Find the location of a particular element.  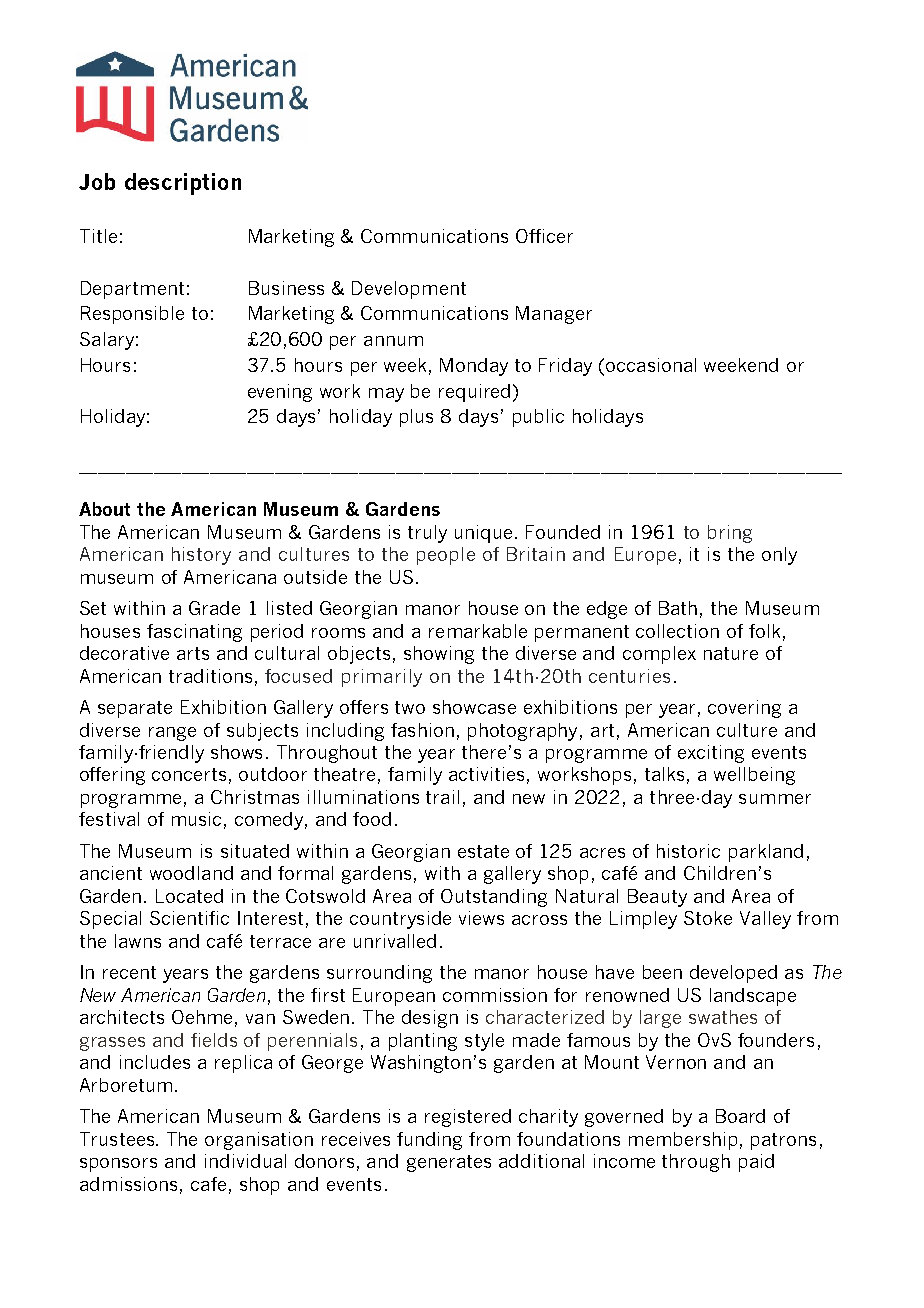

Scientific is located at coordinates (189, 918).
